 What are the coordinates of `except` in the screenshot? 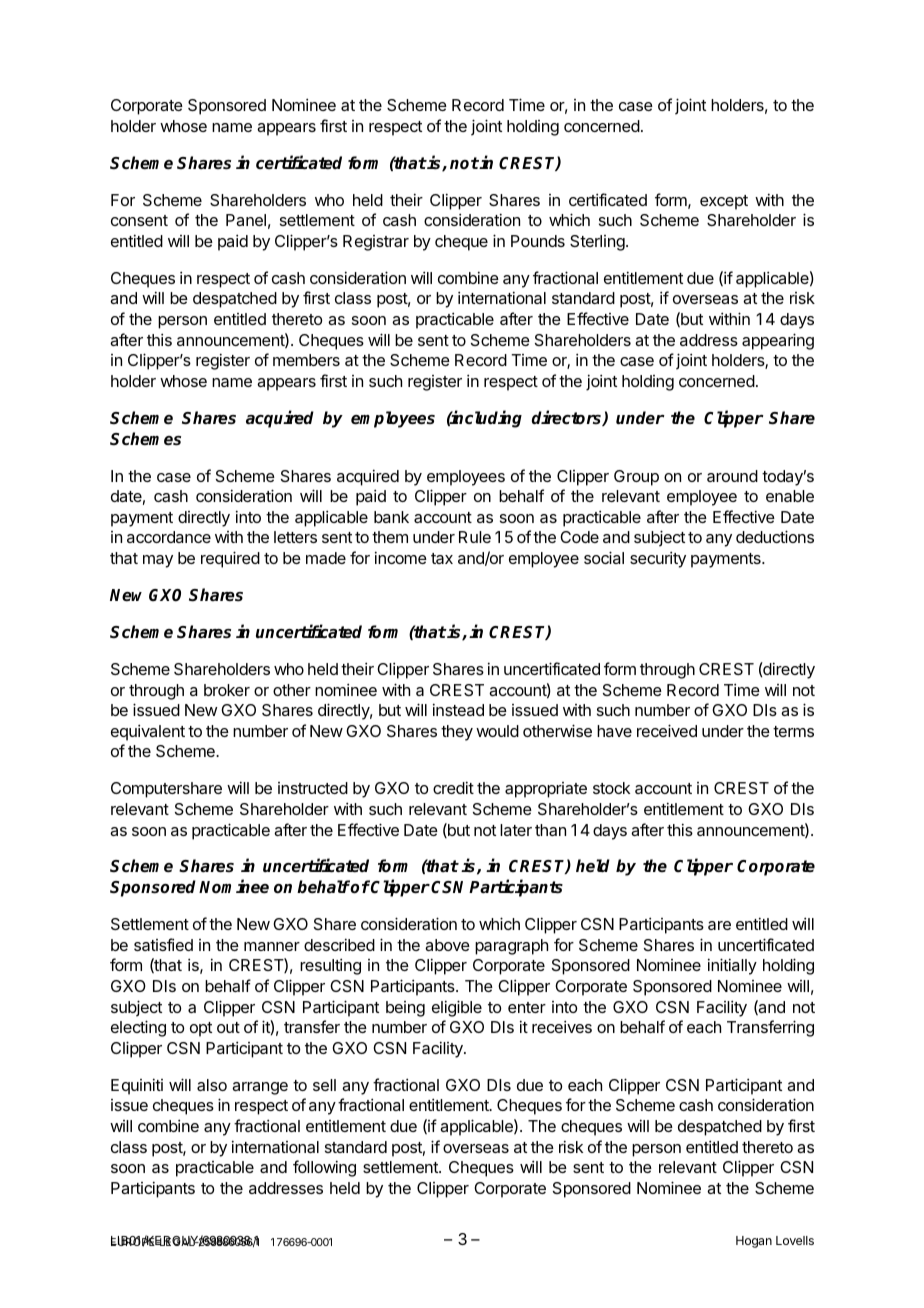 It's located at (724, 202).
